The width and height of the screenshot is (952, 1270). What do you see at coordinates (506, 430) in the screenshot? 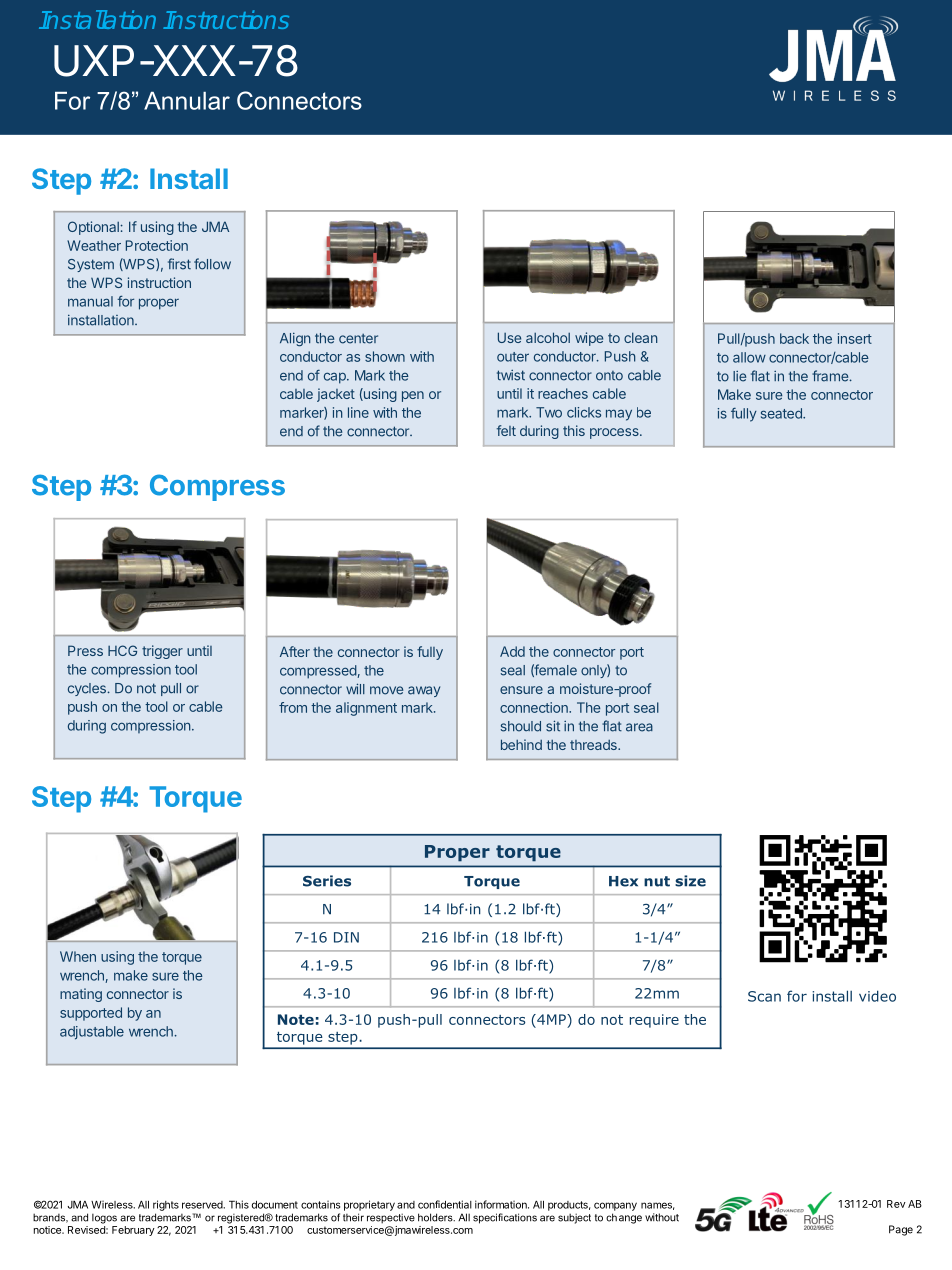
I see `felt` at bounding box center [506, 430].
